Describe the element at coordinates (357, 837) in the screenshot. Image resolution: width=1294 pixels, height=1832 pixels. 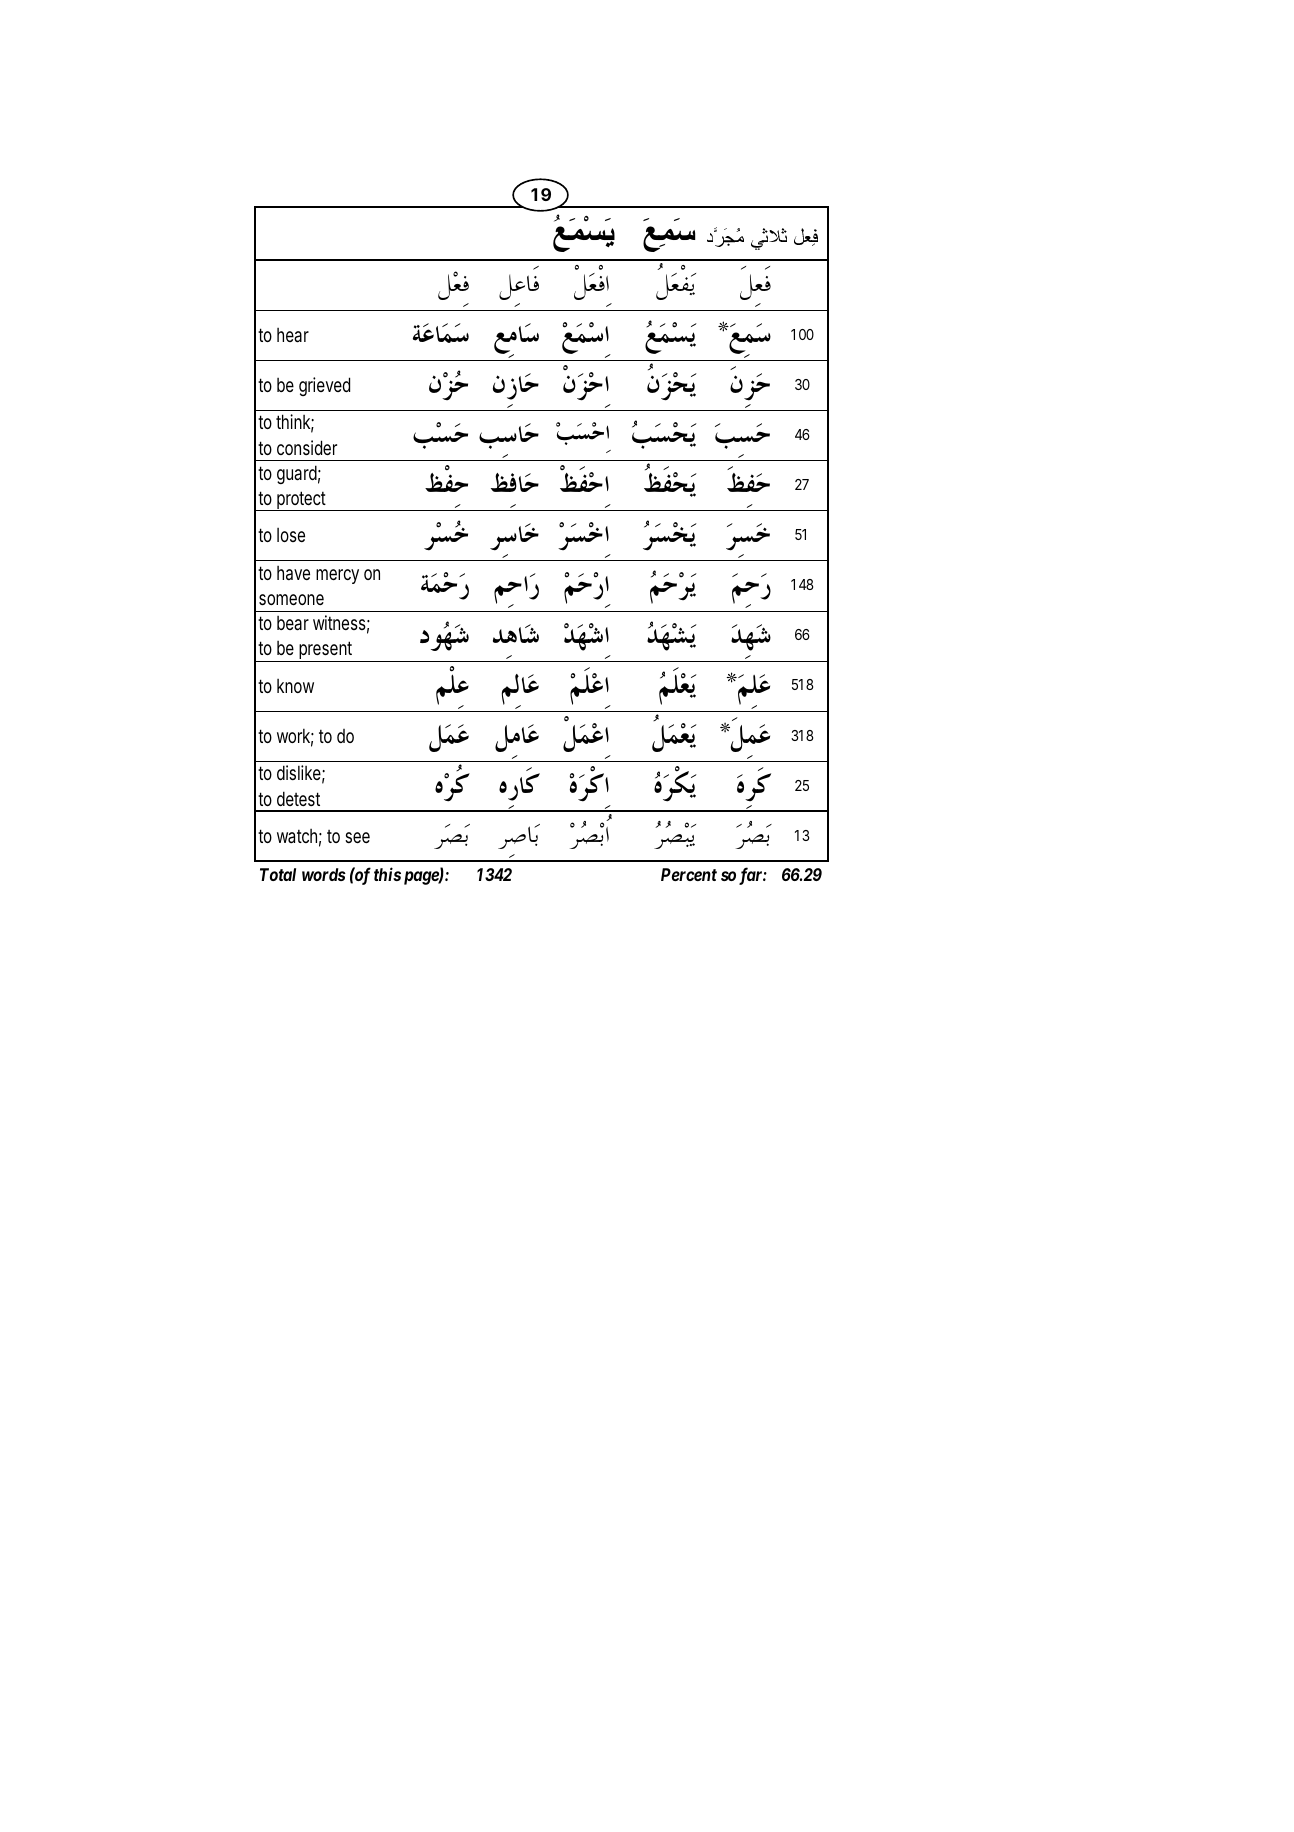
I see `see` at that location.
